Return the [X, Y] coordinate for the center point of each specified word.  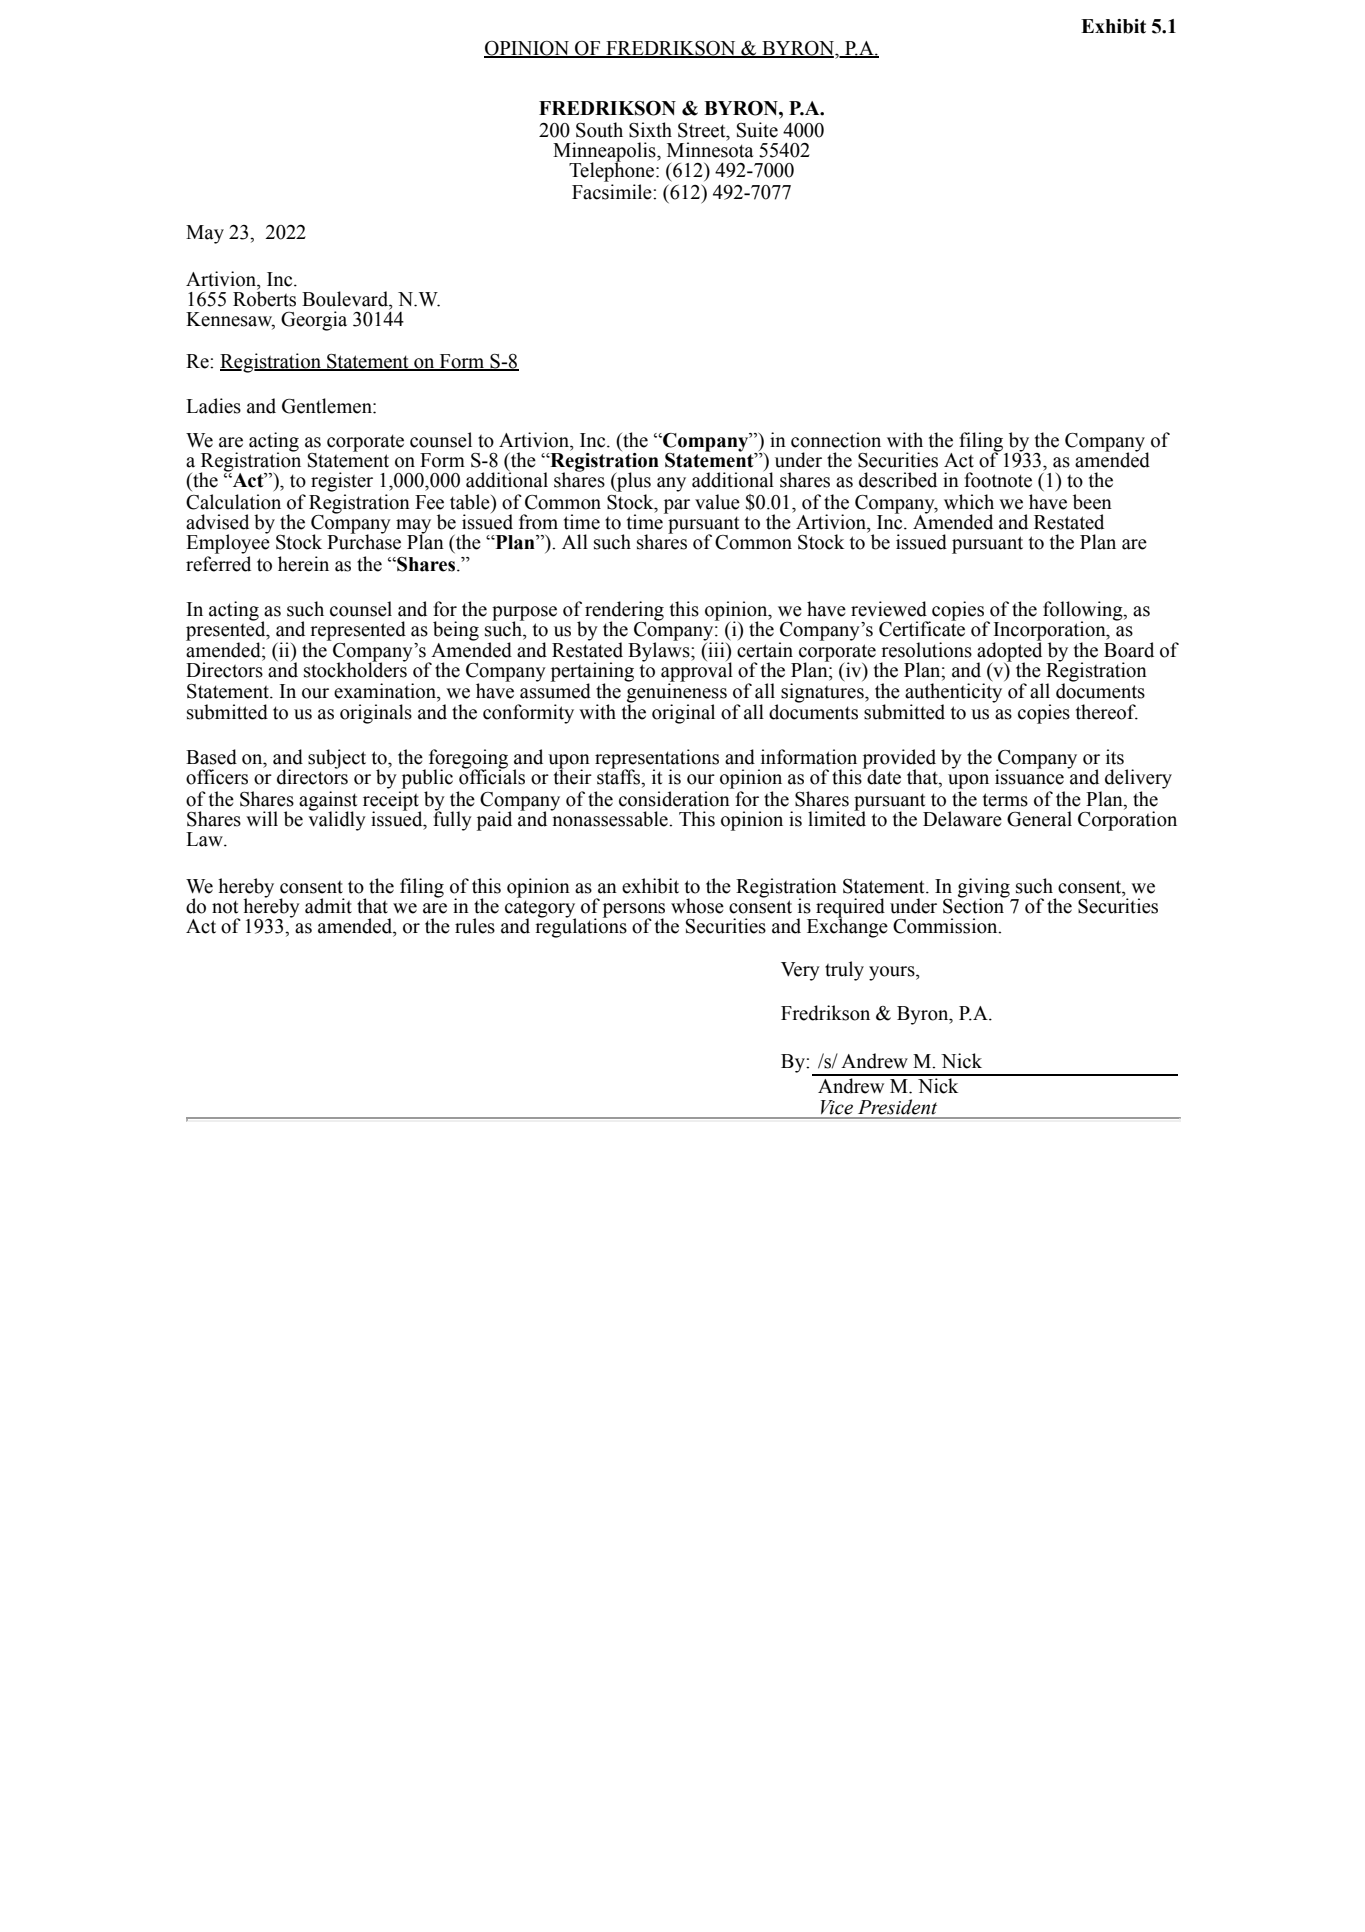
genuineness [677, 693]
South [599, 130]
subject [337, 759]
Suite [757, 130]
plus [633, 482]
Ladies [213, 406]
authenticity [953, 693]
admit [328, 906]
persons [634, 911]
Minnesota [710, 149]
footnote [998, 480]
